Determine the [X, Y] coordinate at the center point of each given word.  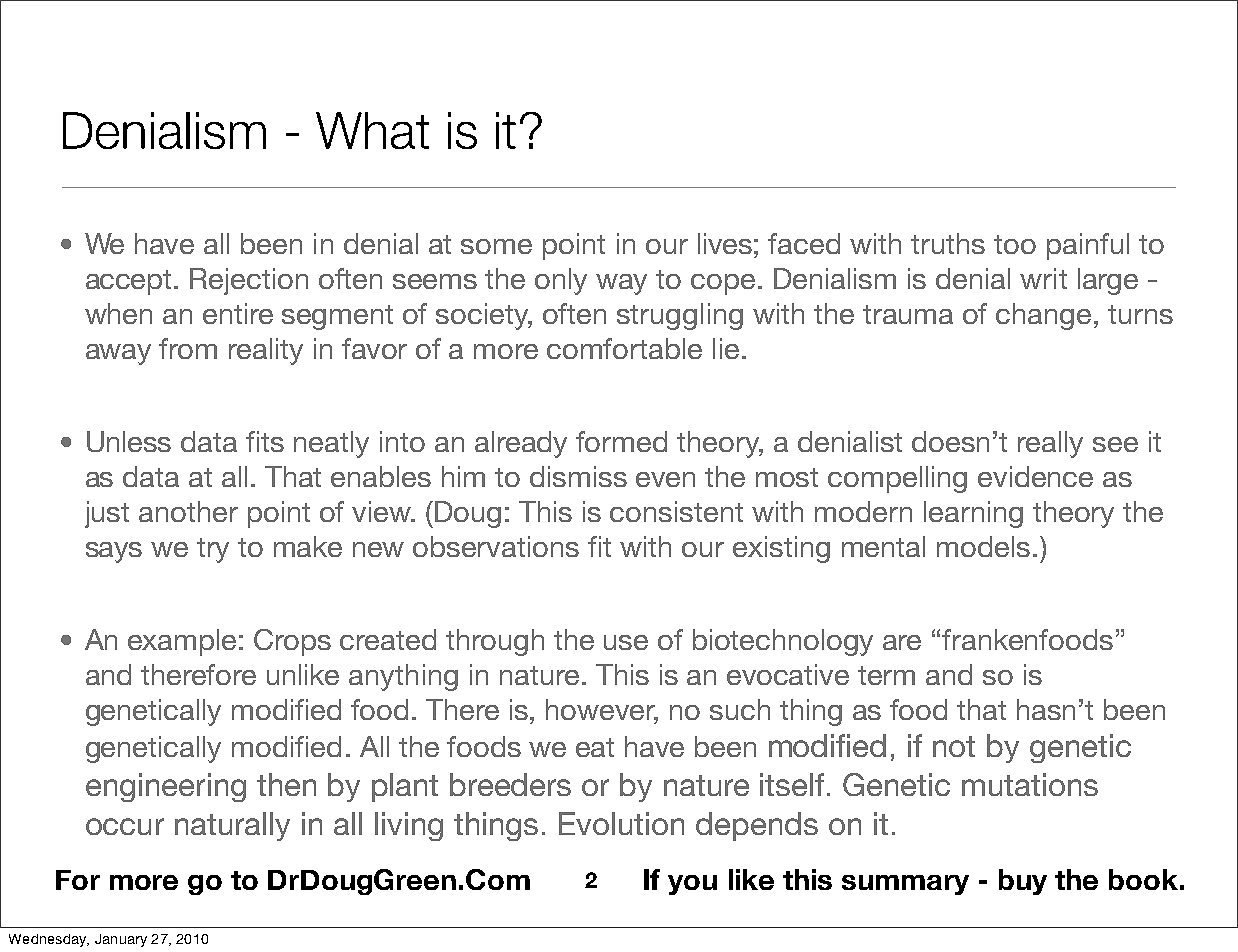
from [188, 348]
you [692, 885]
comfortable [624, 348]
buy [1023, 882]
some [496, 246]
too [1015, 244]
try [213, 550]
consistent [676, 511]
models [983, 546]
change [1043, 316]
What [372, 130]
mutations [1030, 784]
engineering [166, 787]
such [740, 709]
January [121, 940]
